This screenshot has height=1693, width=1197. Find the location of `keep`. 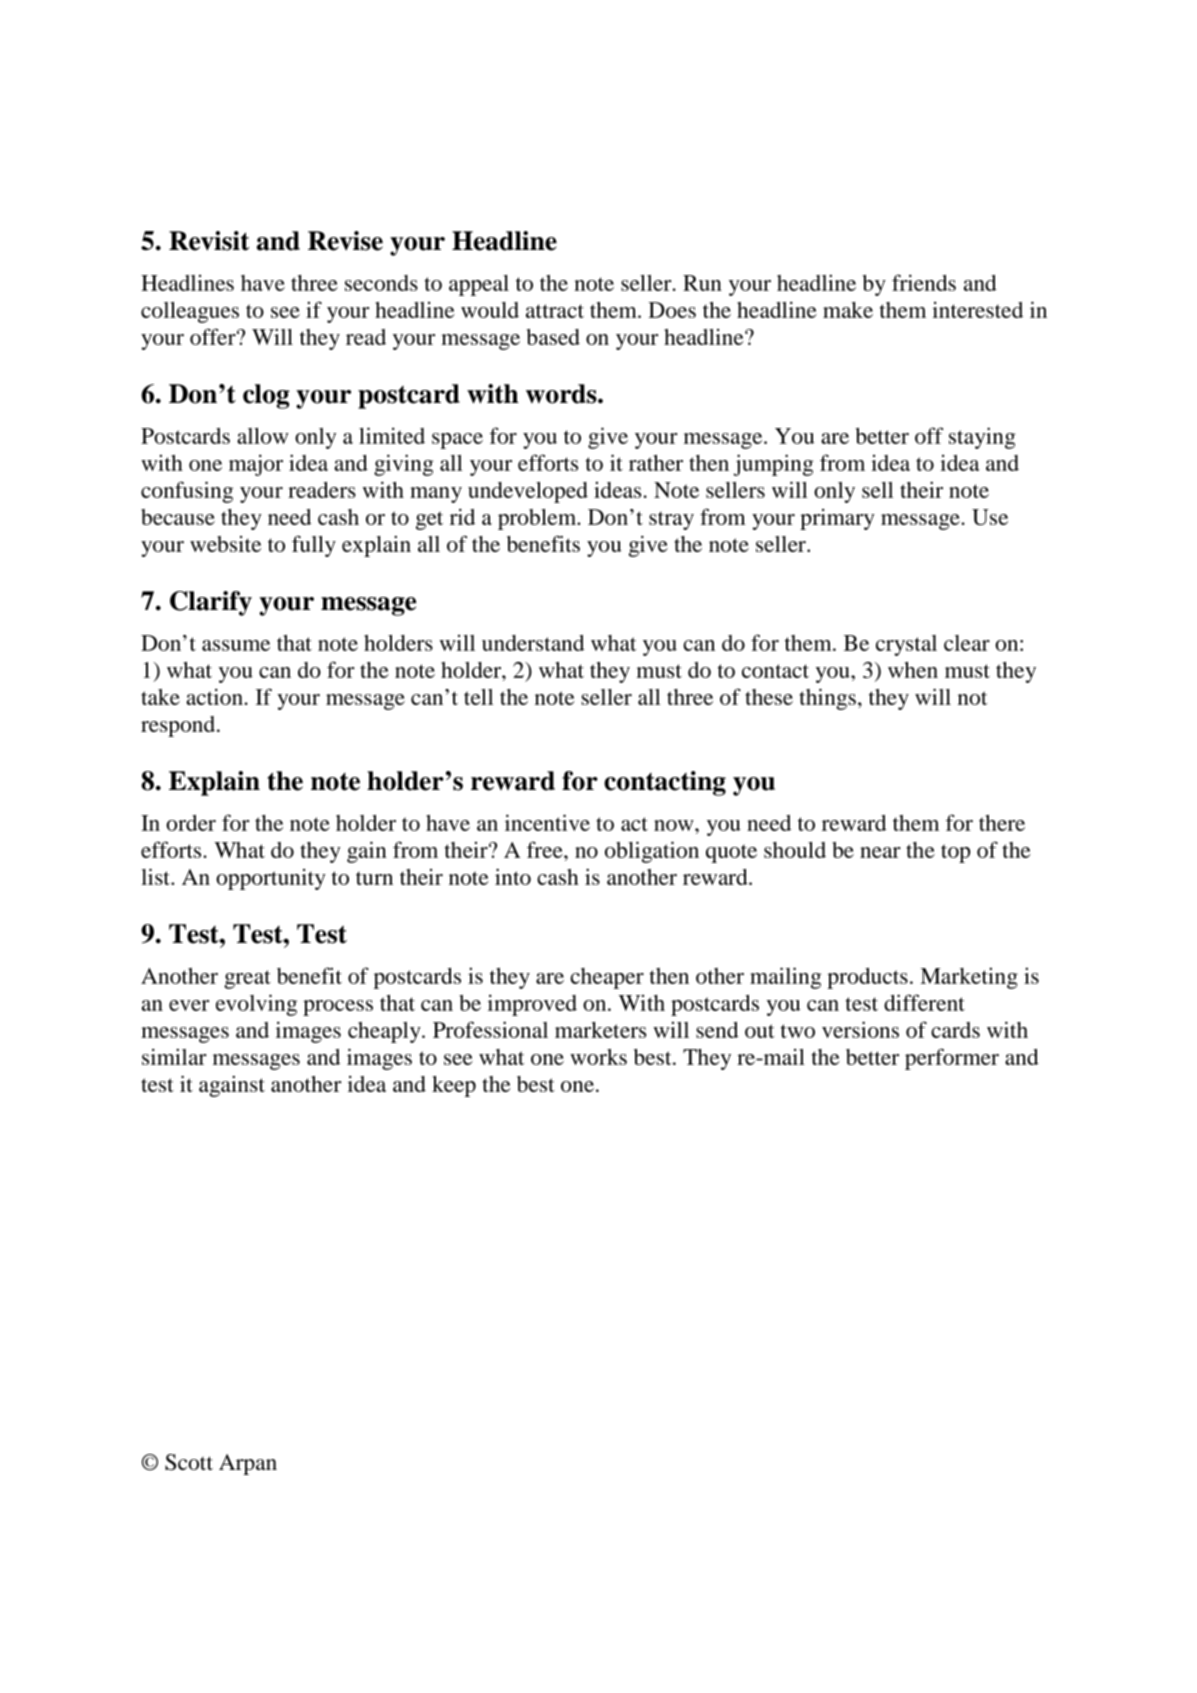

keep is located at coordinates (454, 1086).
